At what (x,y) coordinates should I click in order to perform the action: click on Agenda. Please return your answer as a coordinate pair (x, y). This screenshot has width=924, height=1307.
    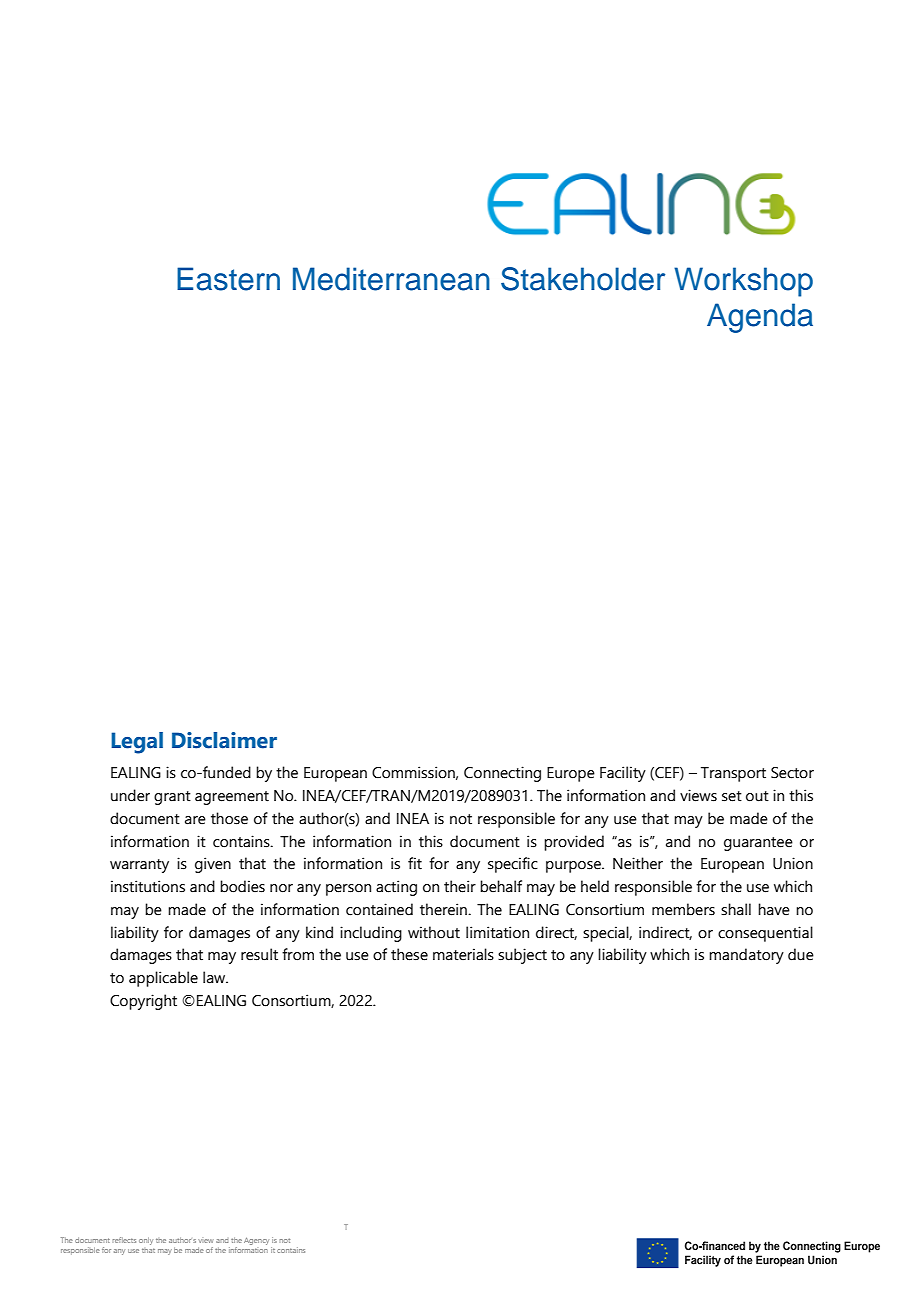
    Looking at the image, I should click on (760, 318).
